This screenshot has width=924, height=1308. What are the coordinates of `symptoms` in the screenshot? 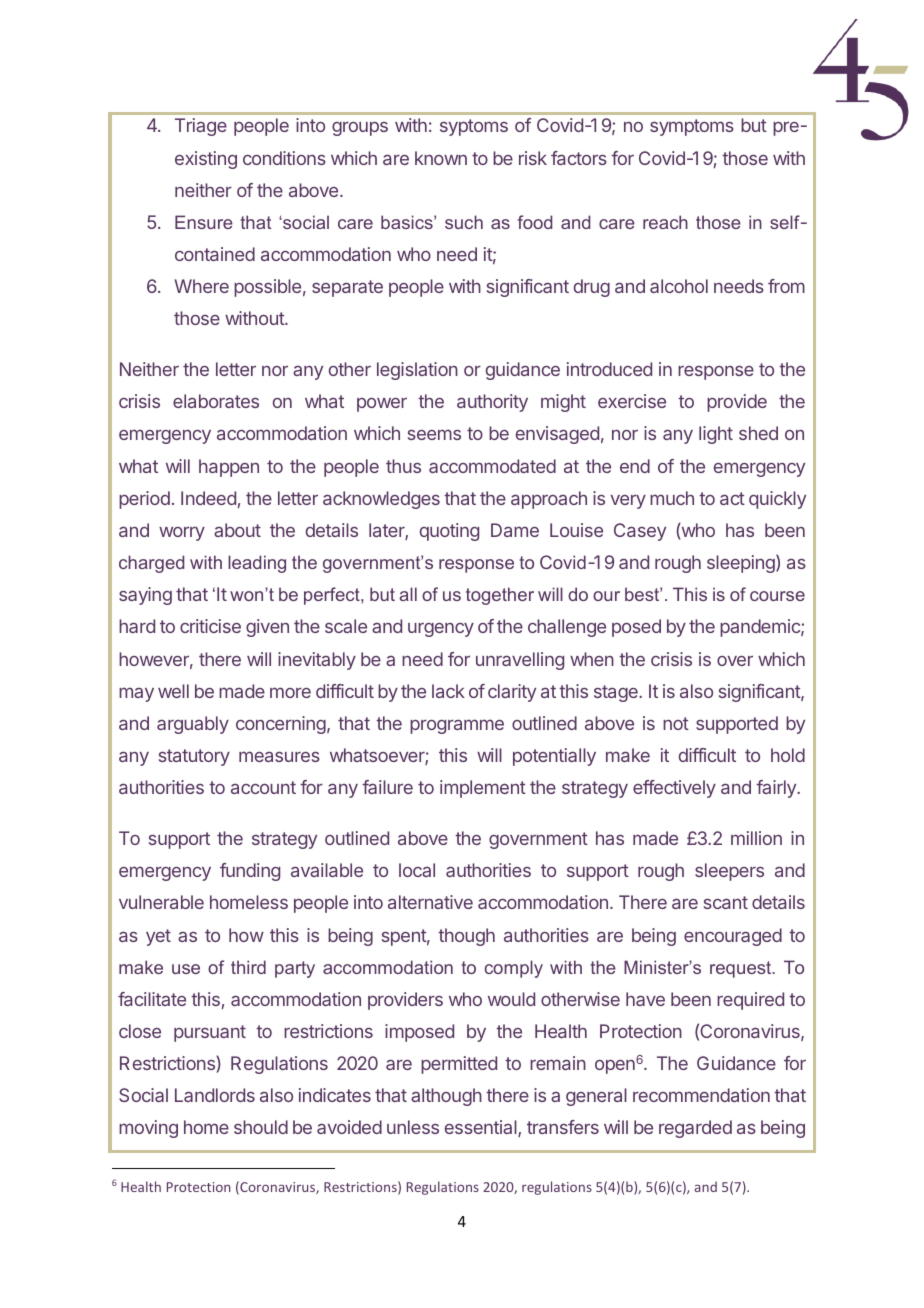 It's located at (692, 127).
